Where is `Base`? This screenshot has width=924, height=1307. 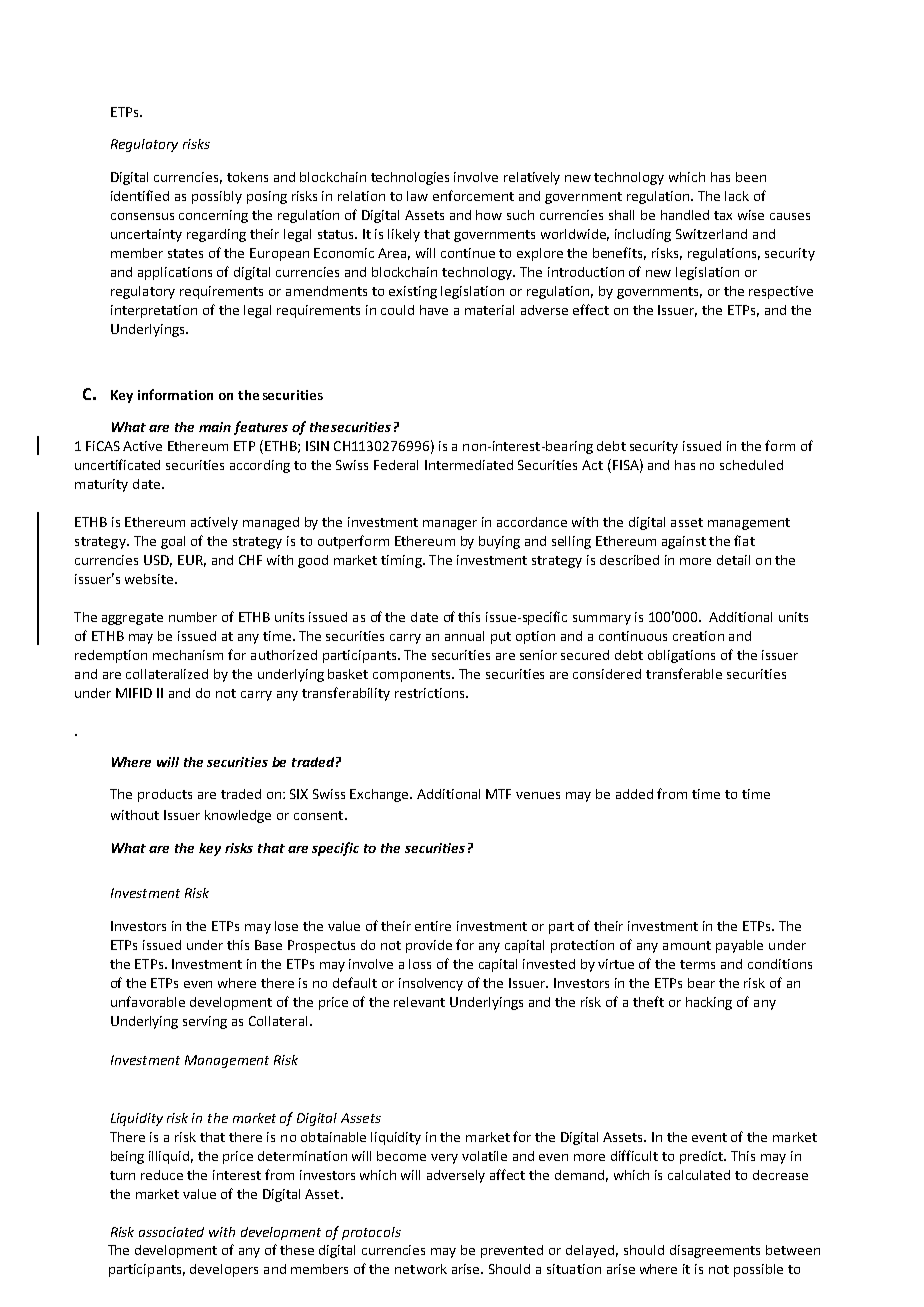
Base is located at coordinates (268, 945).
